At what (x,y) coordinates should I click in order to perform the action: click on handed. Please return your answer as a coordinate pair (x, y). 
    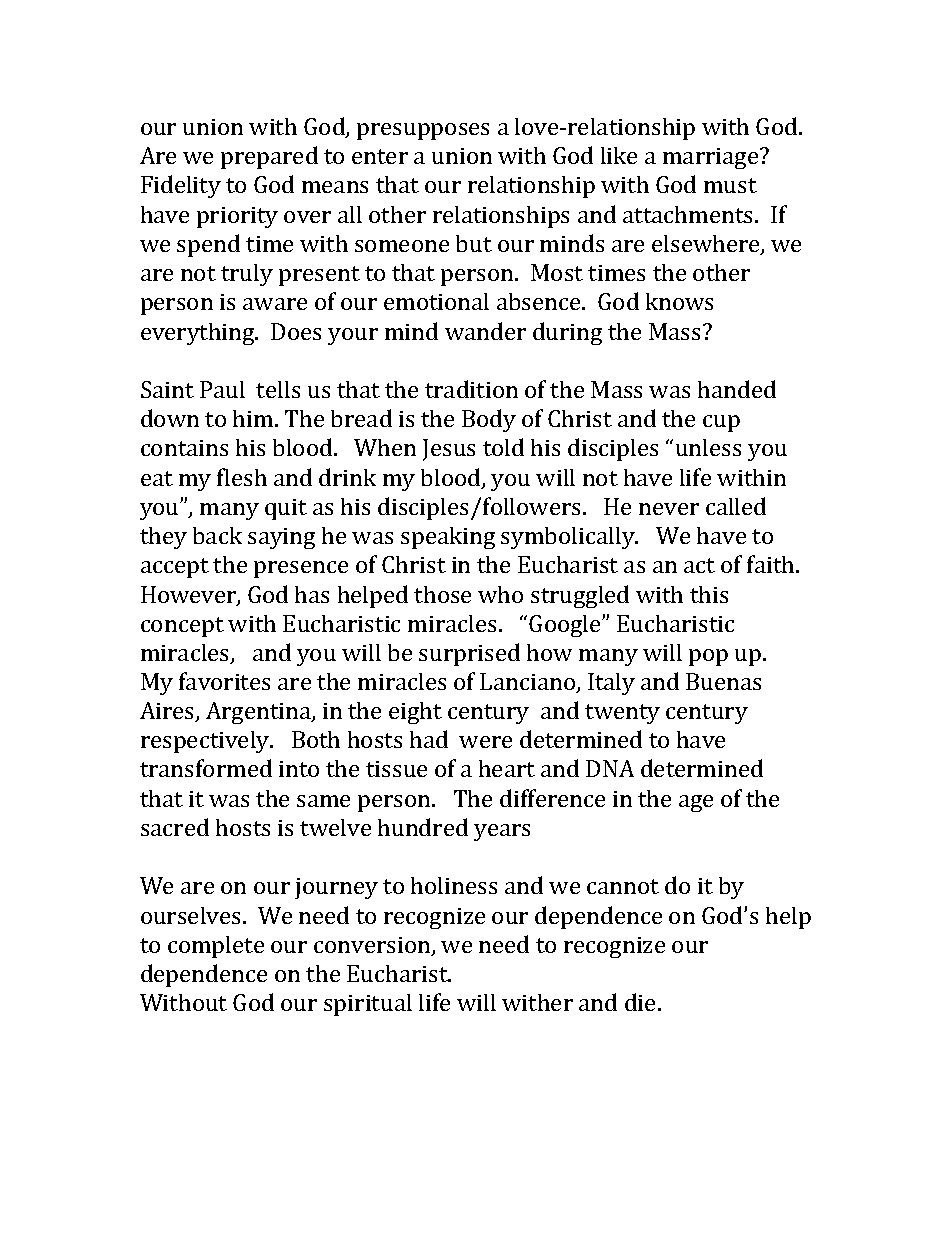
    Looking at the image, I should click on (737, 389).
